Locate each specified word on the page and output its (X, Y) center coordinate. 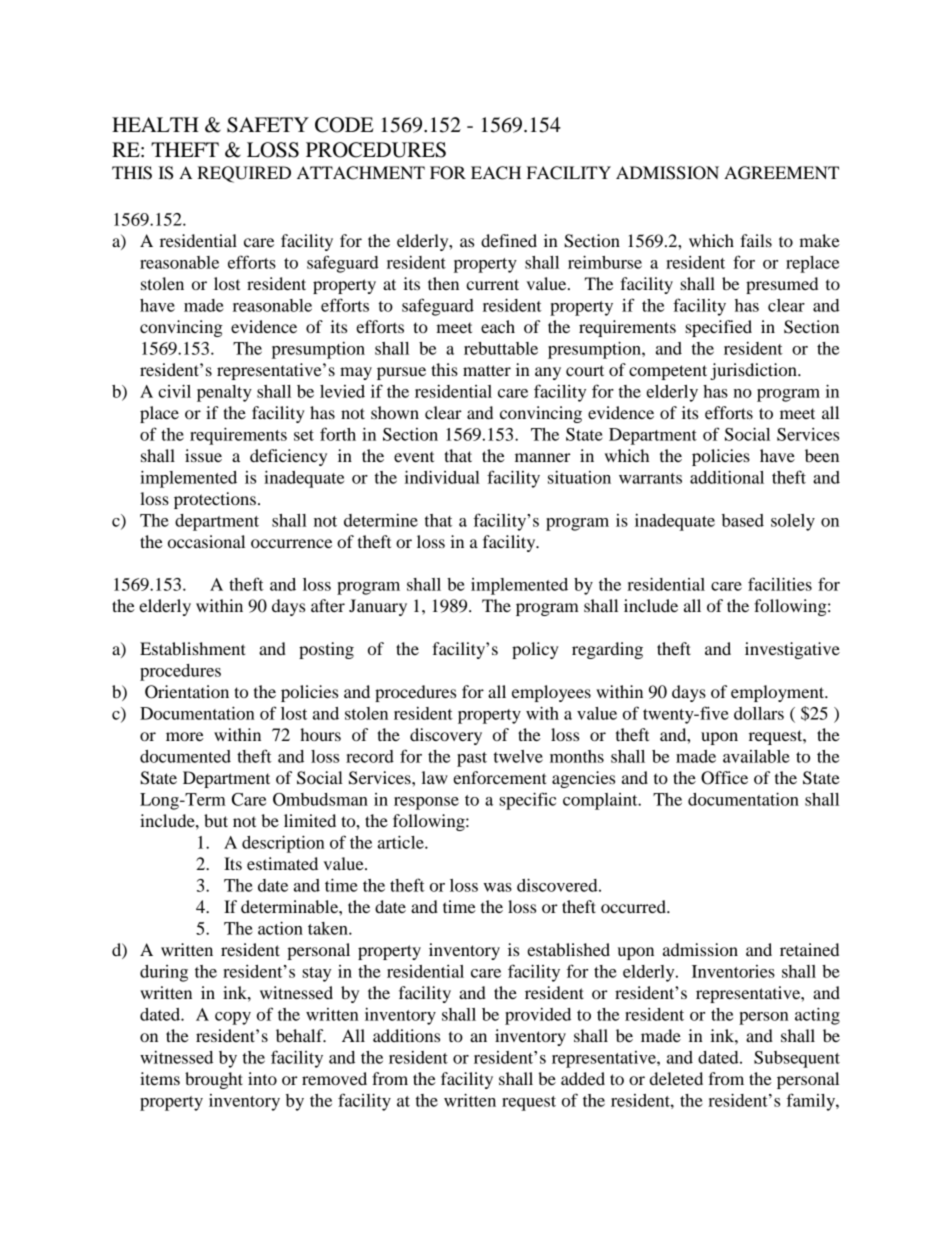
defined (509, 240)
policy (535, 650)
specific (527, 801)
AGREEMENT (781, 173)
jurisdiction (754, 371)
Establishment (193, 648)
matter (487, 370)
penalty (224, 393)
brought (214, 1080)
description (283, 844)
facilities (780, 584)
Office (724, 778)
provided (538, 1016)
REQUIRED (244, 174)
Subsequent (797, 1059)
